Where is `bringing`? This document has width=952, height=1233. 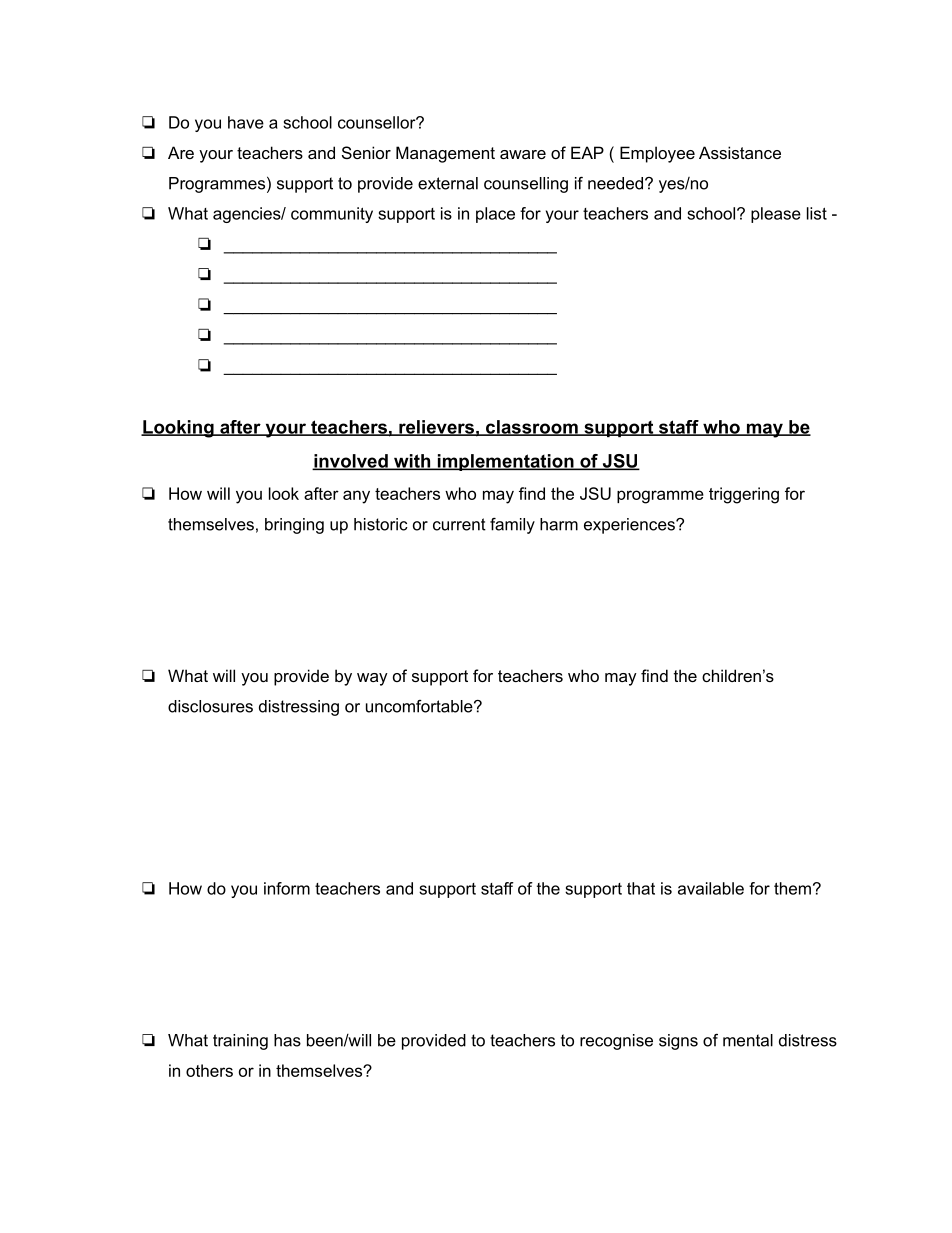
bringing is located at coordinates (294, 526).
